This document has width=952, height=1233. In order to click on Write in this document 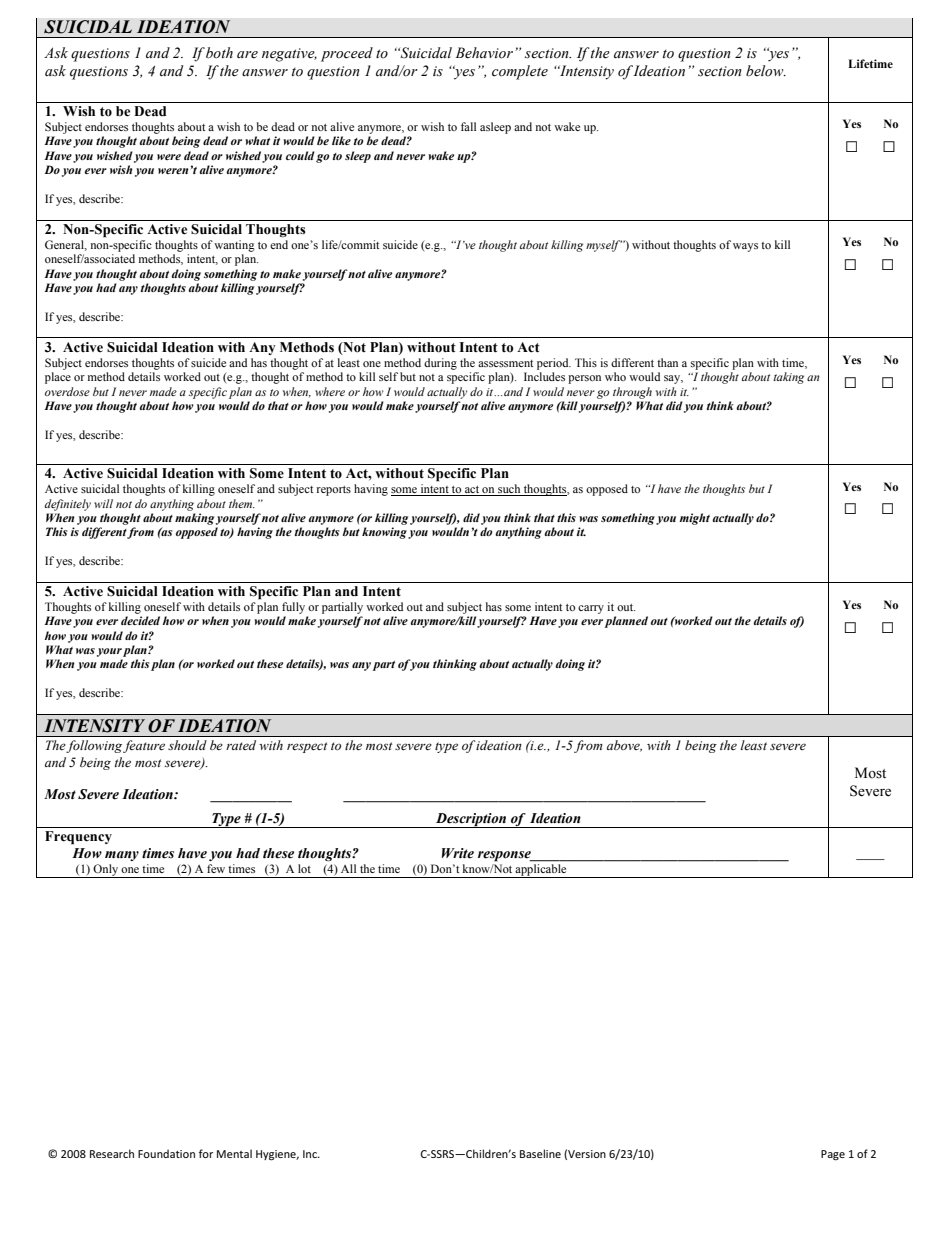, I will do `click(458, 853)`.
